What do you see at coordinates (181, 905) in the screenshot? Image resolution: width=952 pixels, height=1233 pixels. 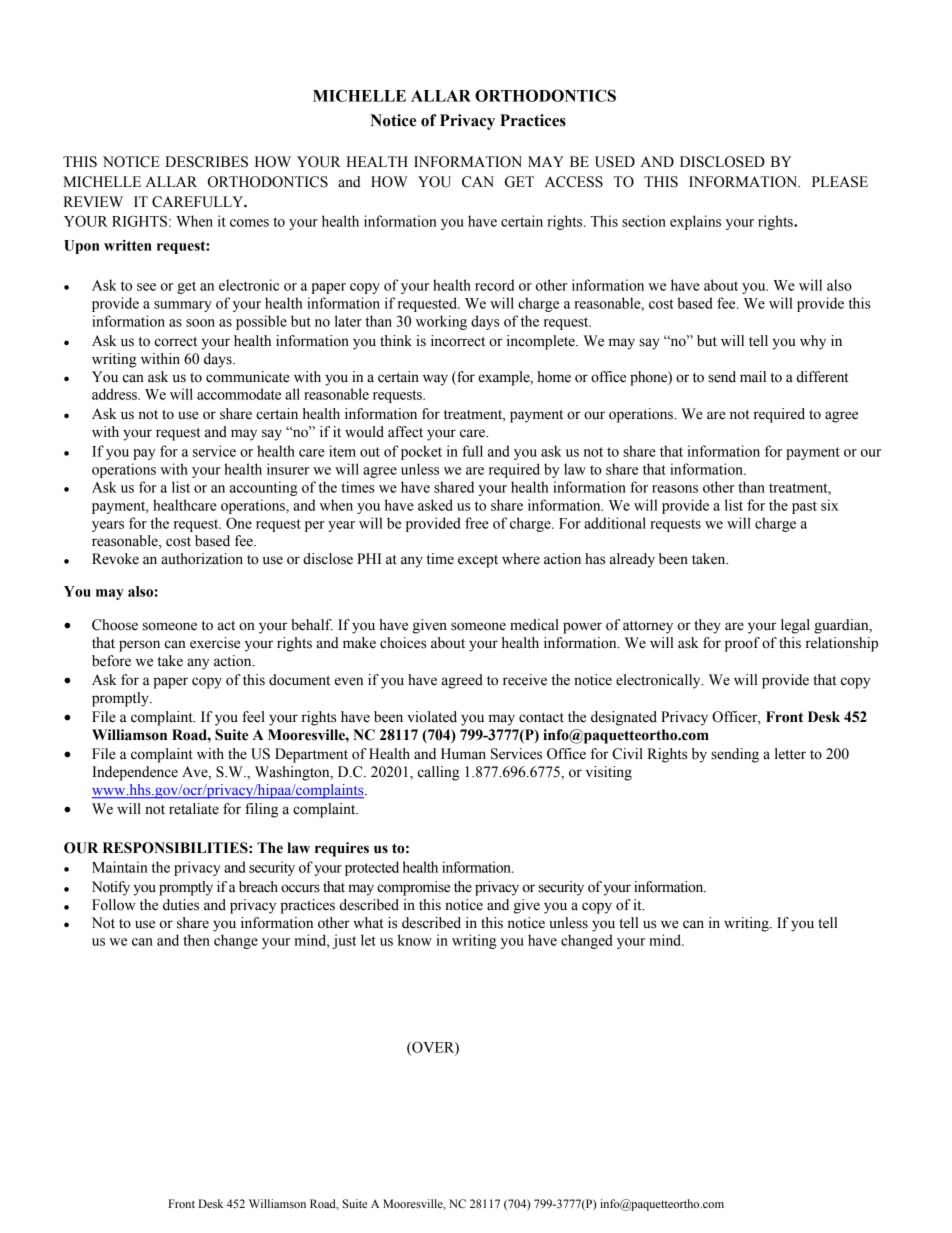 I see `duties` at bounding box center [181, 905].
